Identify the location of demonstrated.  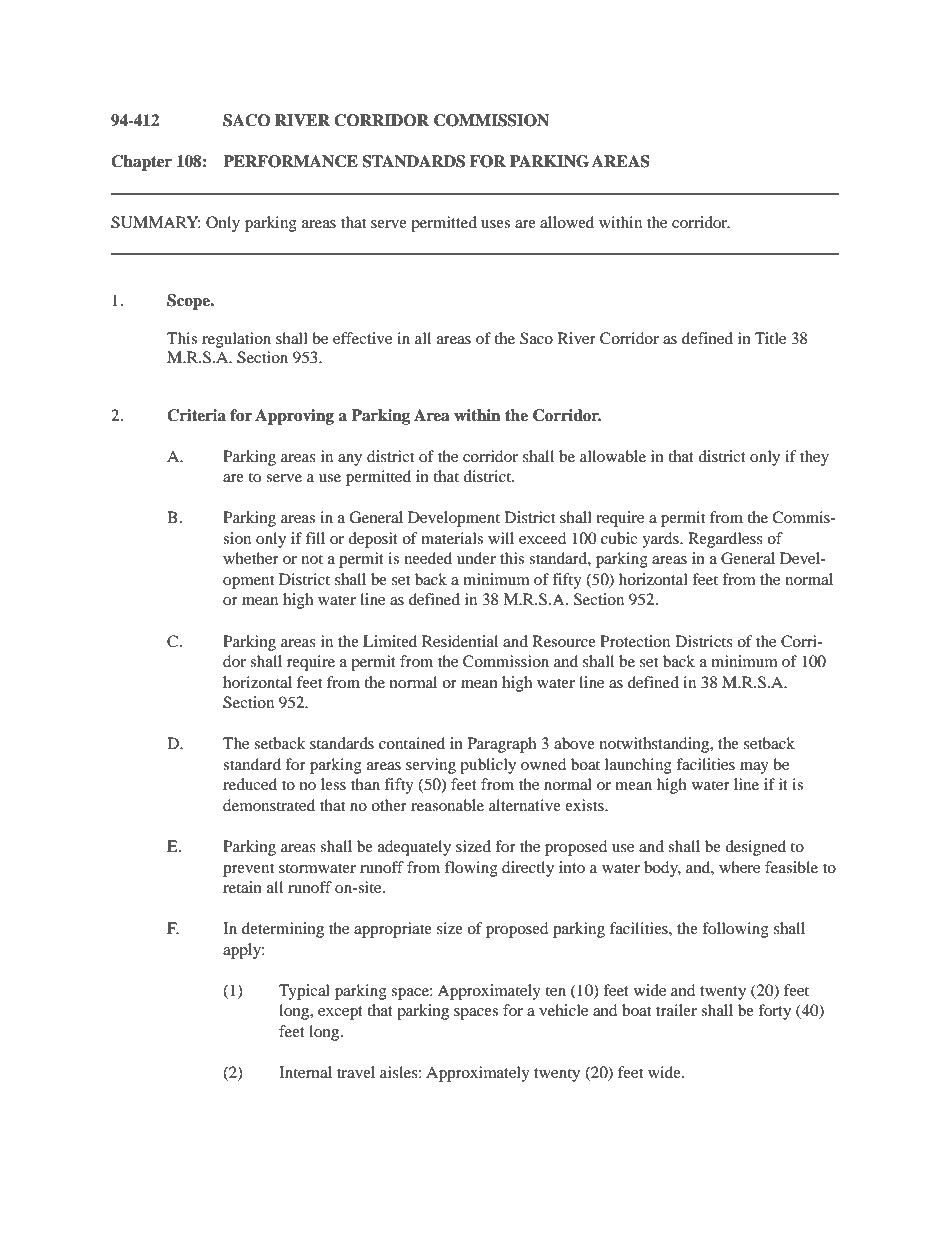
(269, 805).
